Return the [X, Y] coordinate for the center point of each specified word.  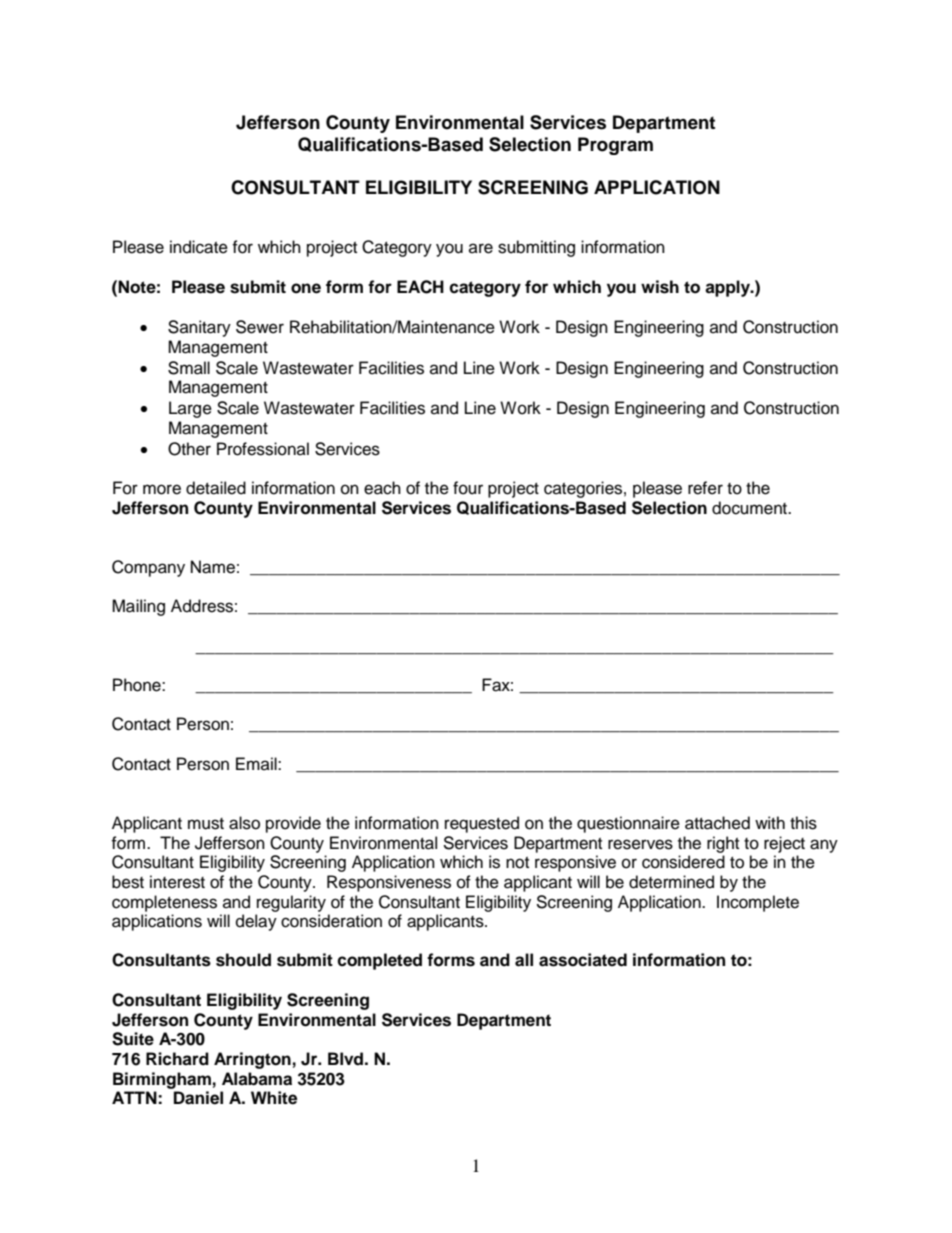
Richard [177, 1059]
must [206, 824]
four [468, 488]
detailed [216, 488]
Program [615, 146]
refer [705, 488]
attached [717, 823]
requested [482, 824]
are [481, 248]
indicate [199, 247]
